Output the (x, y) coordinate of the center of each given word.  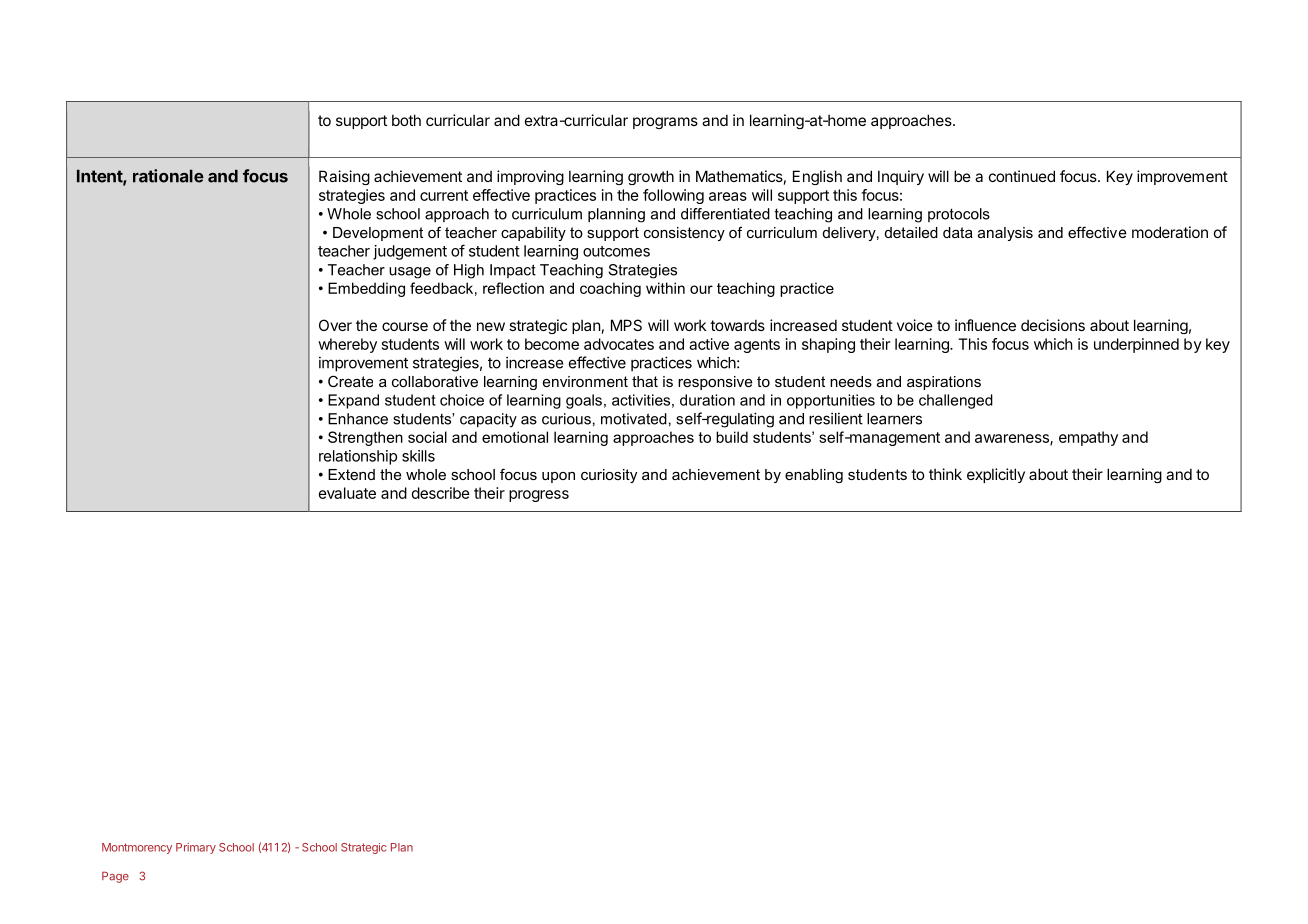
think (945, 474)
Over (335, 325)
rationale (168, 176)
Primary (196, 848)
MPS (626, 325)
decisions (1053, 325)
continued (1022, 176)
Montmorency (137, 848)
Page (115, 877)
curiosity (609, 476)
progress (539, 496)
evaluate (347, 493)
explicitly (996, 475)
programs (665, 123)
